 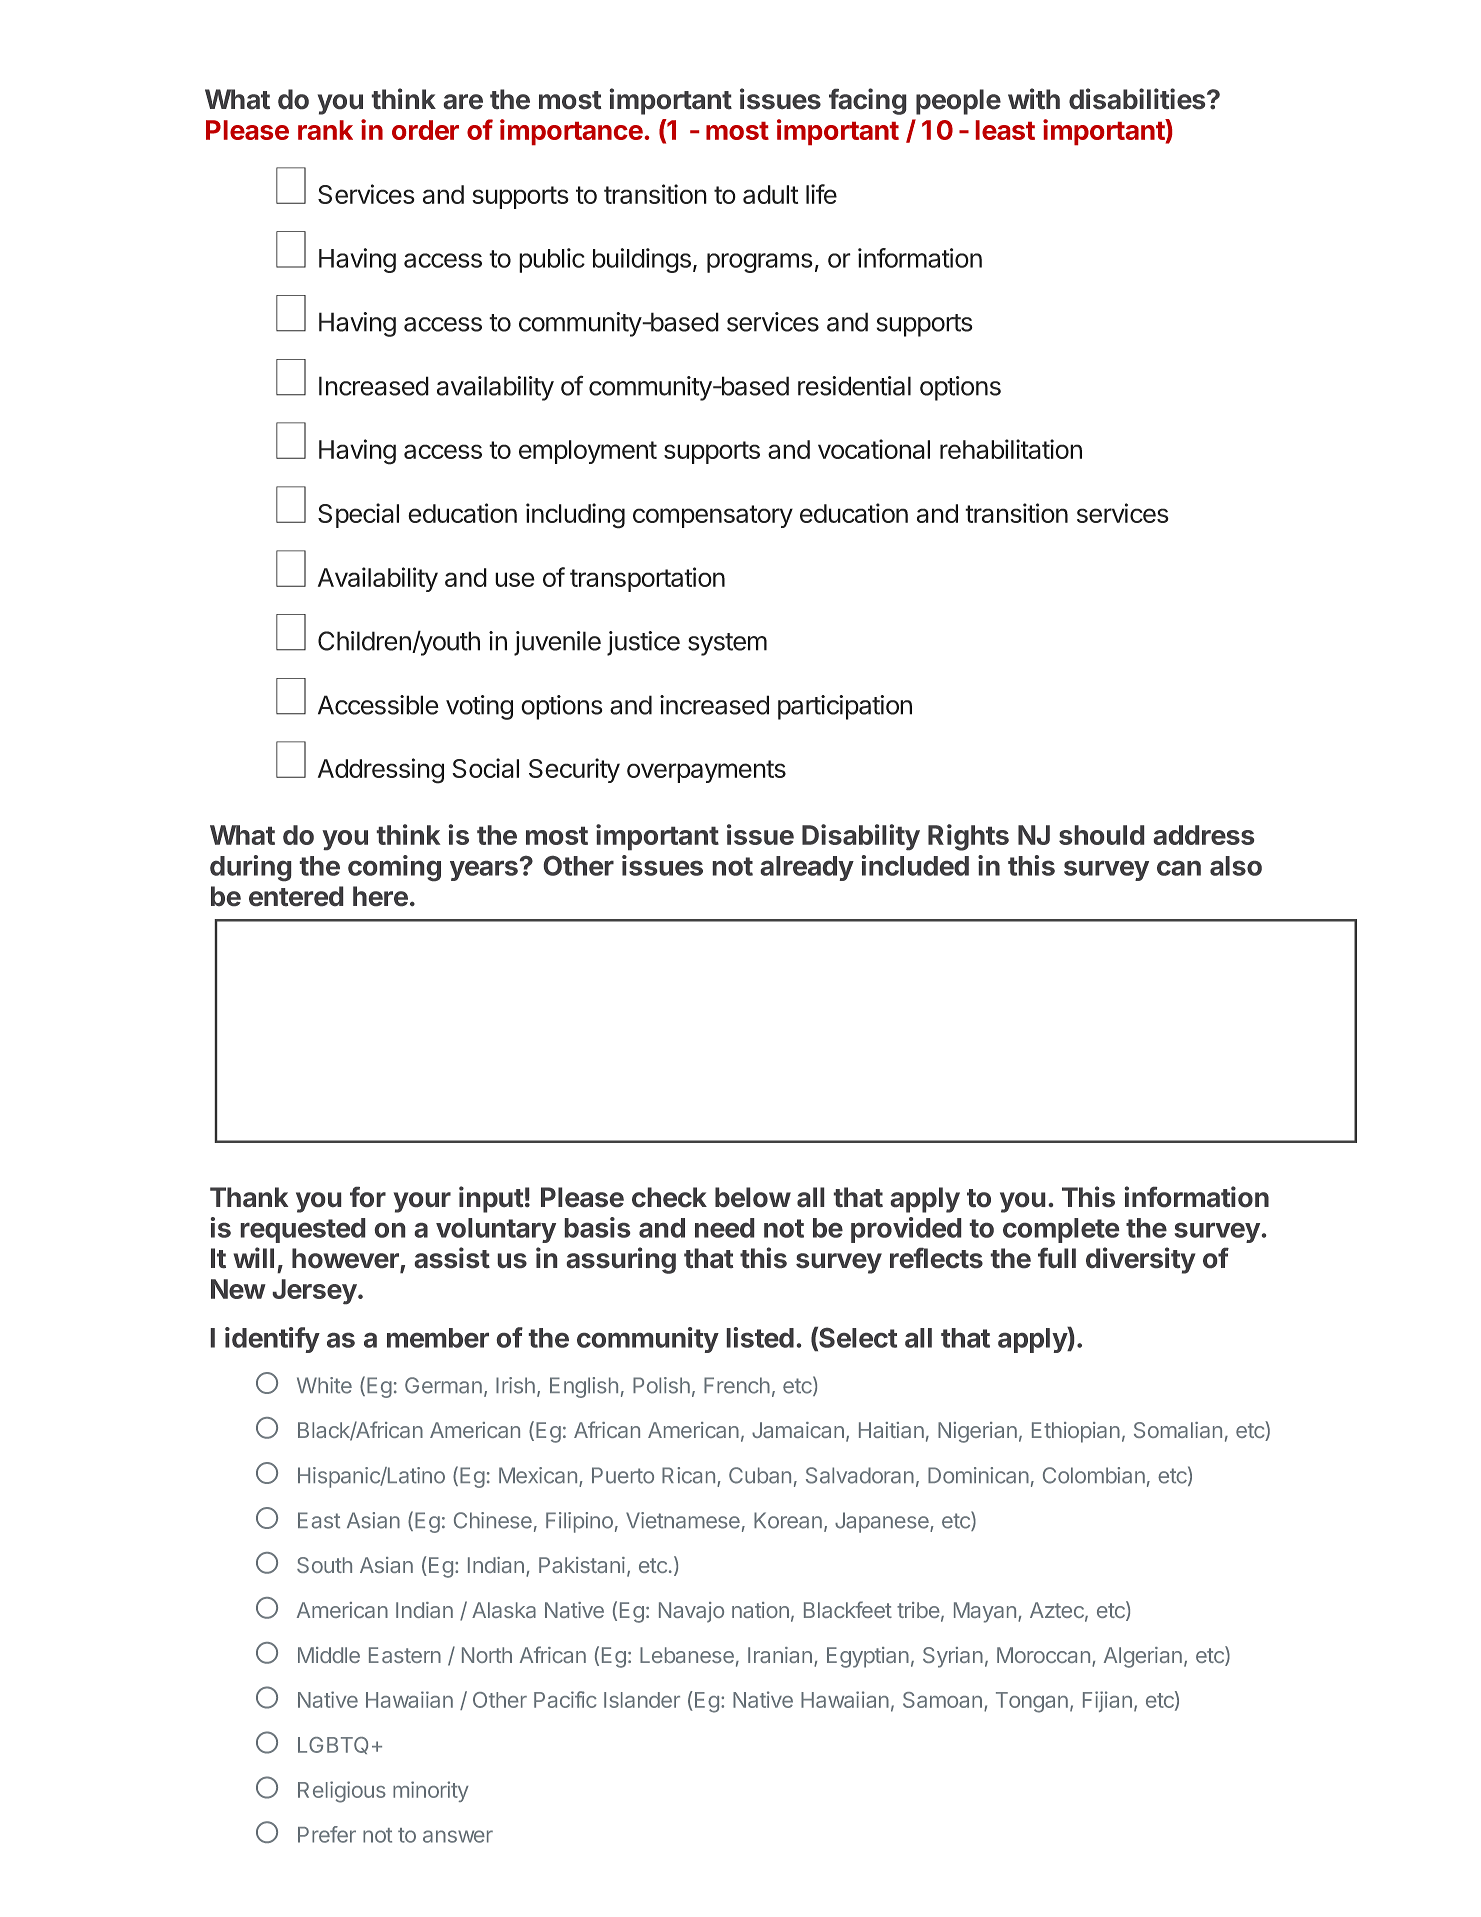 I want to click on disabilities, so click(x=1138, y=98).
